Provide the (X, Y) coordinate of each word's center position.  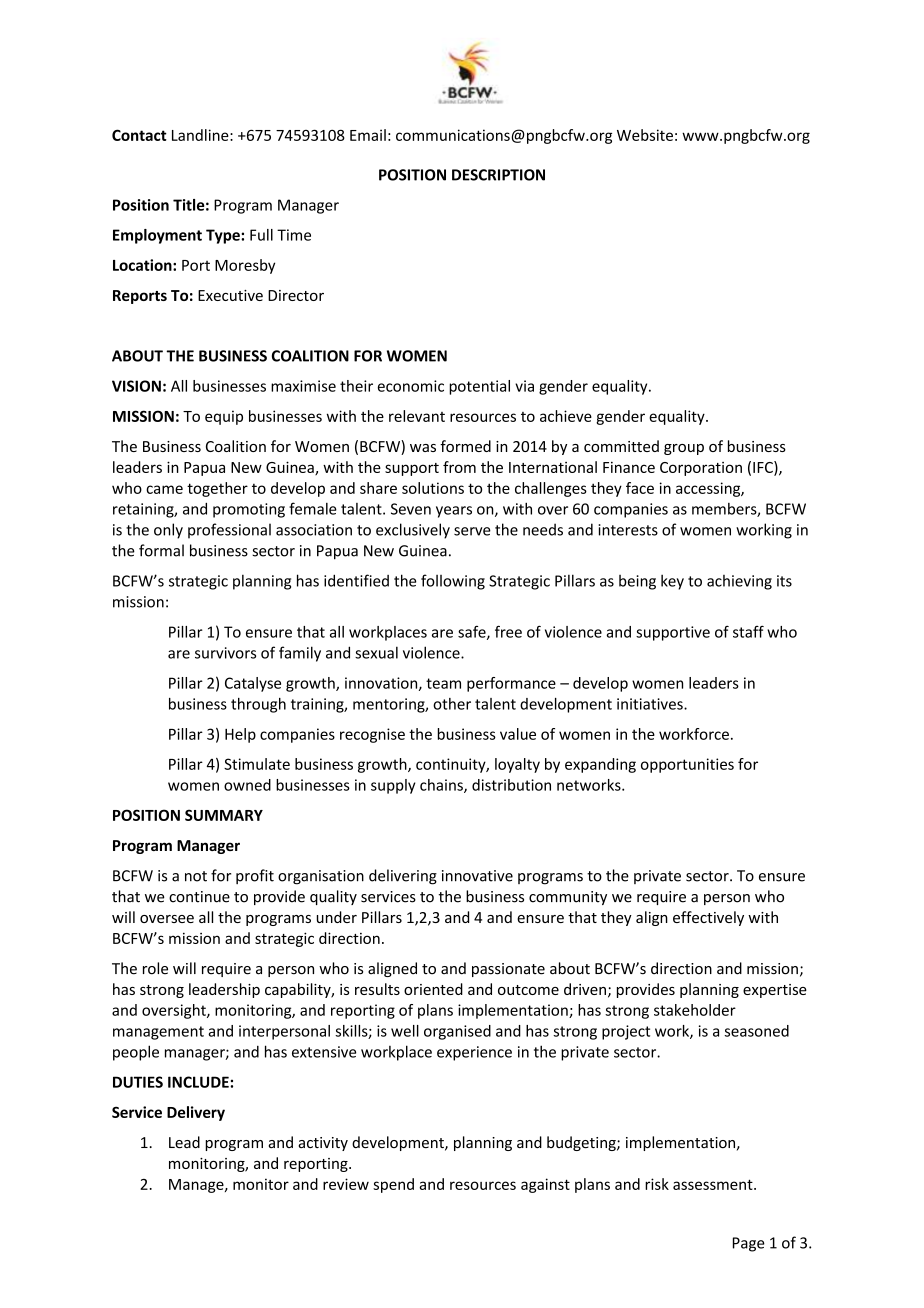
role (155, 968)
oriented (433, 989)
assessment (714, 1184)
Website (645, 135)
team (443, 683)
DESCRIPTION (498, 175)
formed (465, 446)
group (684, 449)
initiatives (651, 704)
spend (393, 1185)
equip (224, 417)
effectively (708, 918)
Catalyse (253, 684)
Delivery (196, 1113)
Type (224, 236)
